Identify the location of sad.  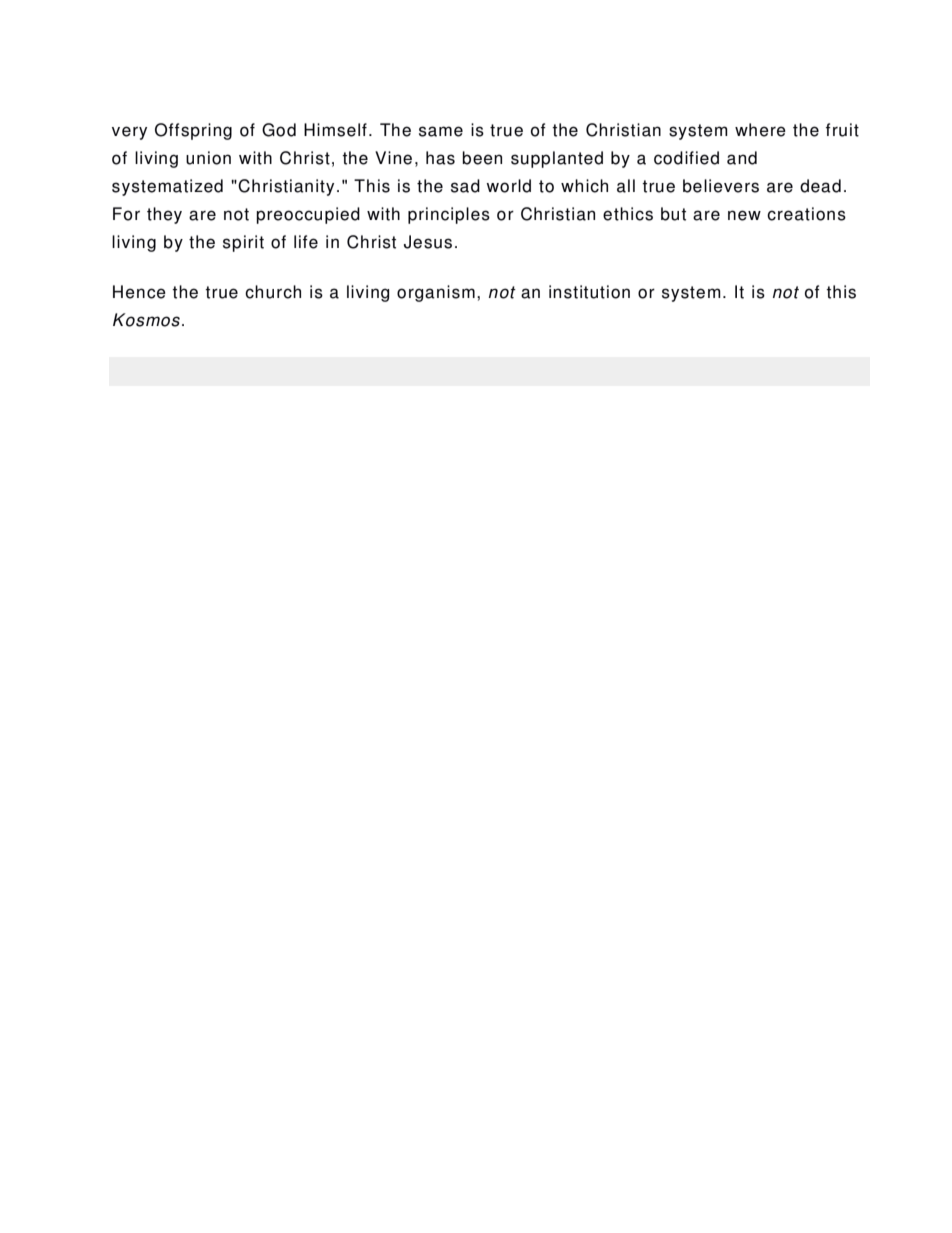
(465, 186).
